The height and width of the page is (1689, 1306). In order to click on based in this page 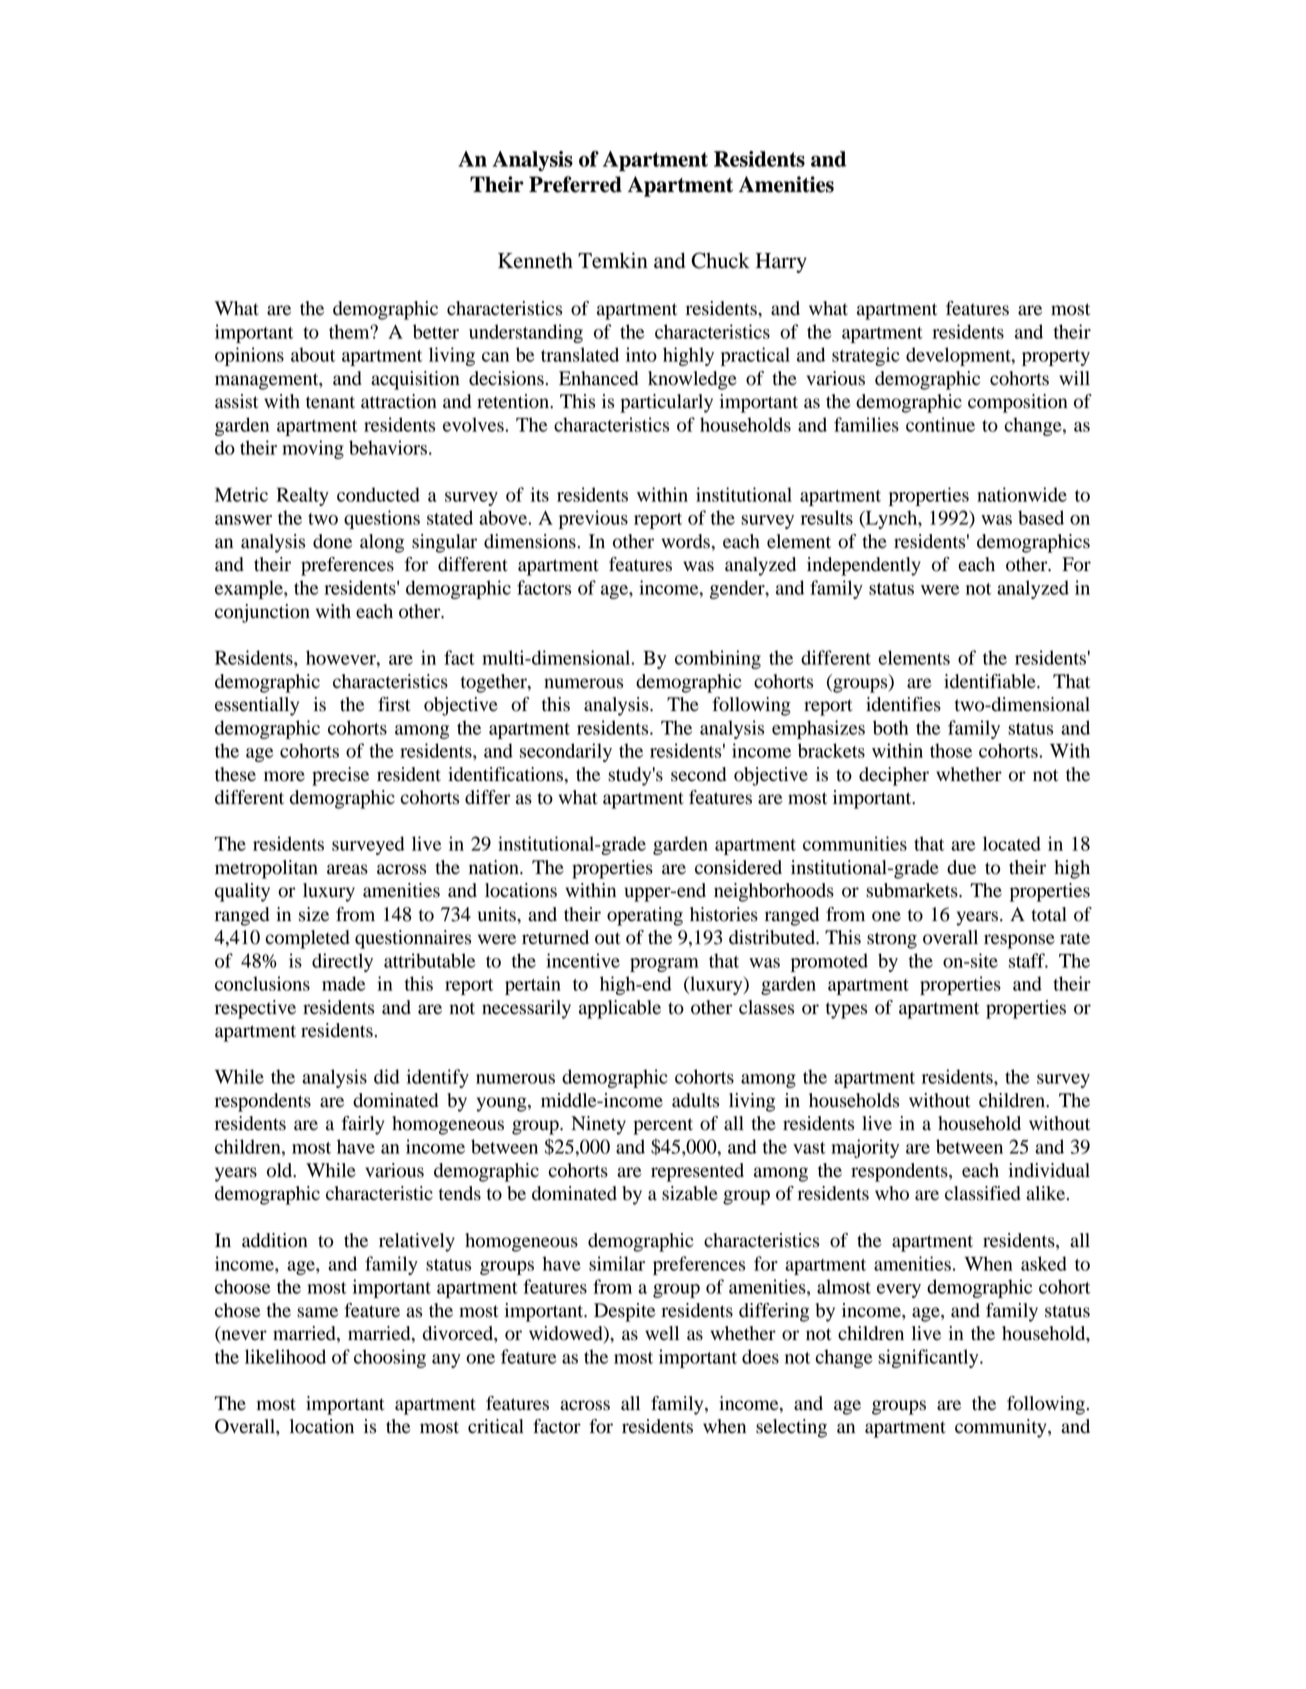, I will do `click(1041, 517)`.
